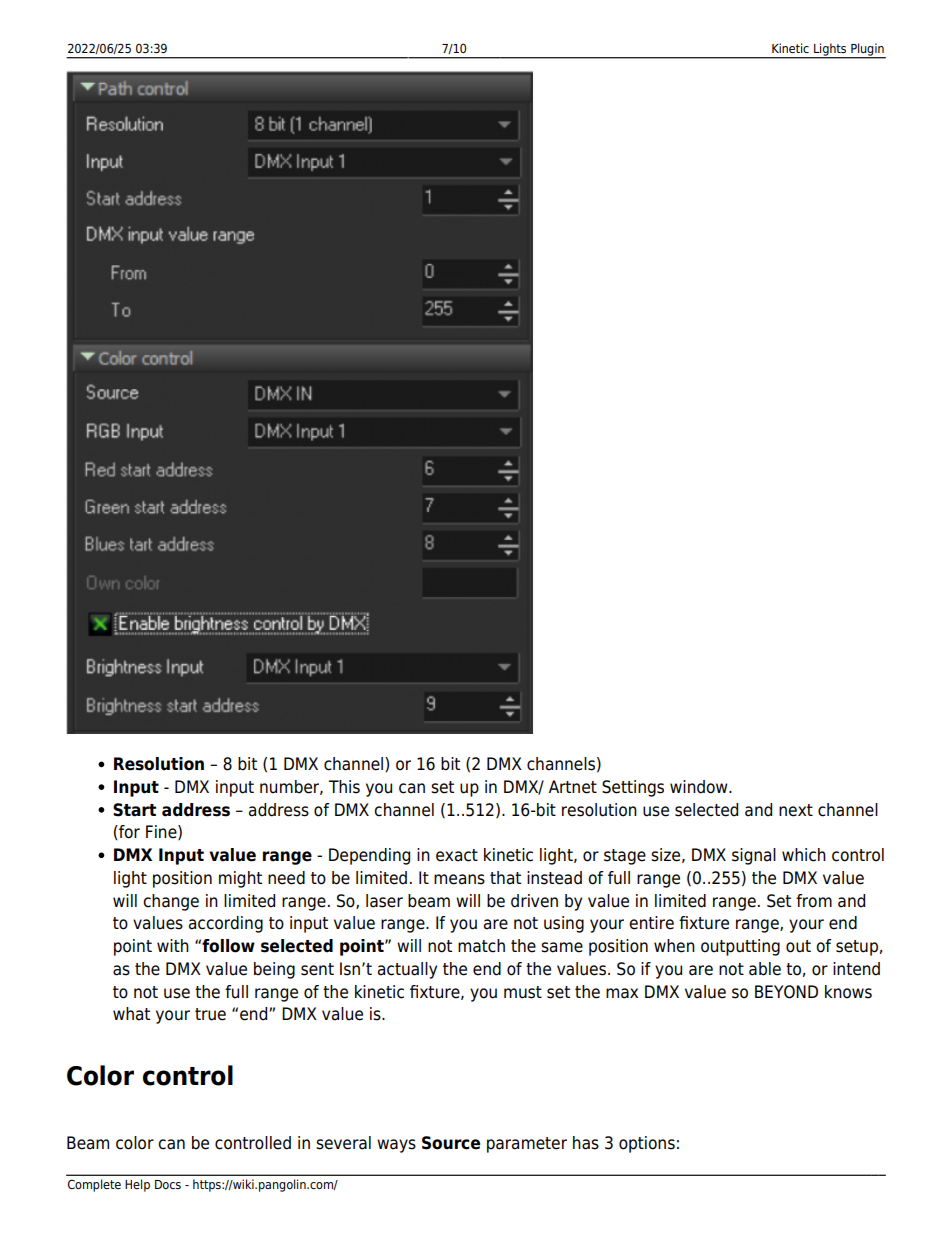 This page has height=1233, width=952. Describe the element at coordinates (451, 1143) in the page. I see `Source` at that location.
